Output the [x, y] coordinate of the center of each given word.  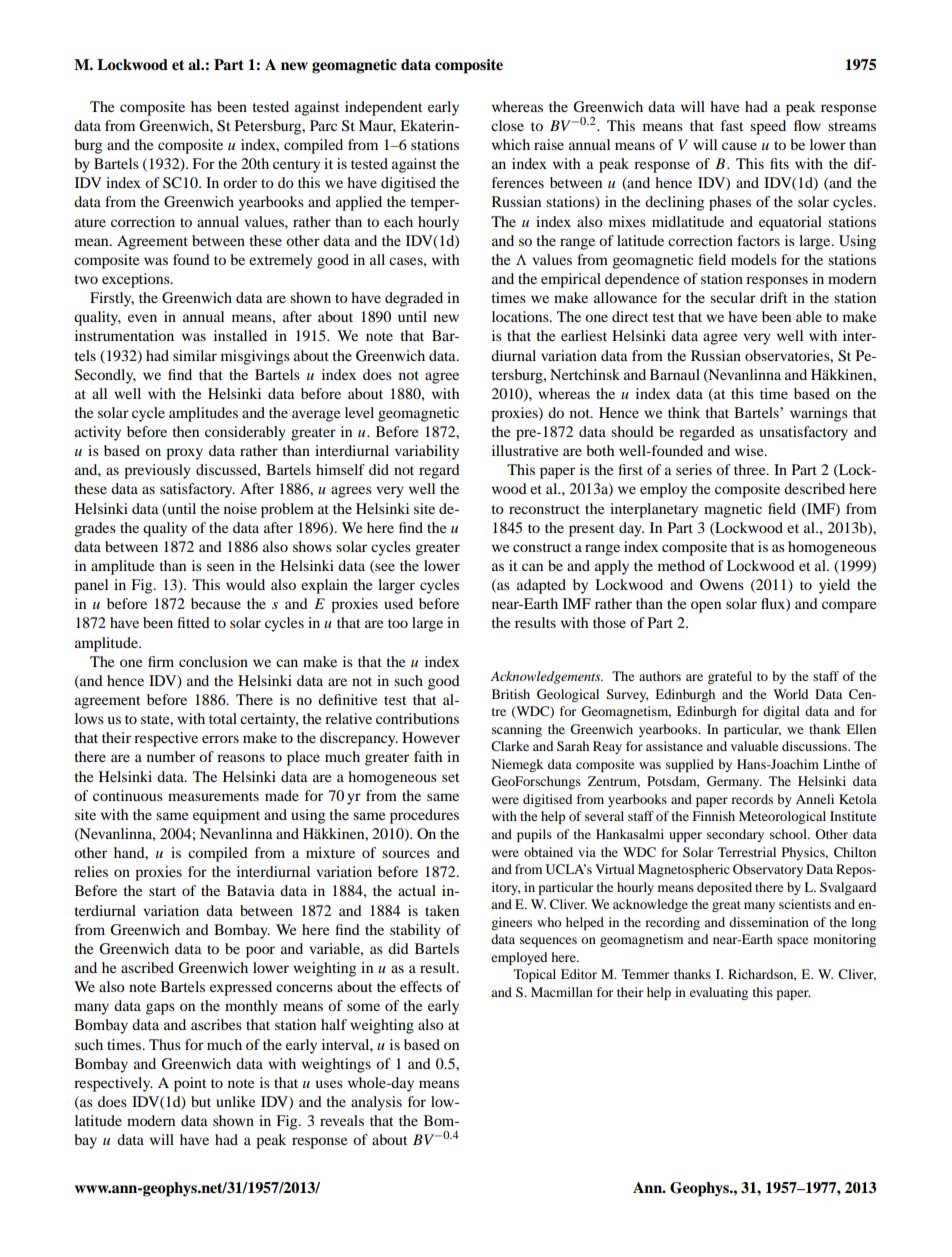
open [706, 607]
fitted [194, 622]
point [190, 1084]
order [240, 182]
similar [195, 355]
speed [768, 127]
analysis [376, 1103]
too [398, 623]
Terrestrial [747, 852]
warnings [819, 414]
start [162, 891]
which [511, 144]
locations [521, 316]
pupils [534, 835]
